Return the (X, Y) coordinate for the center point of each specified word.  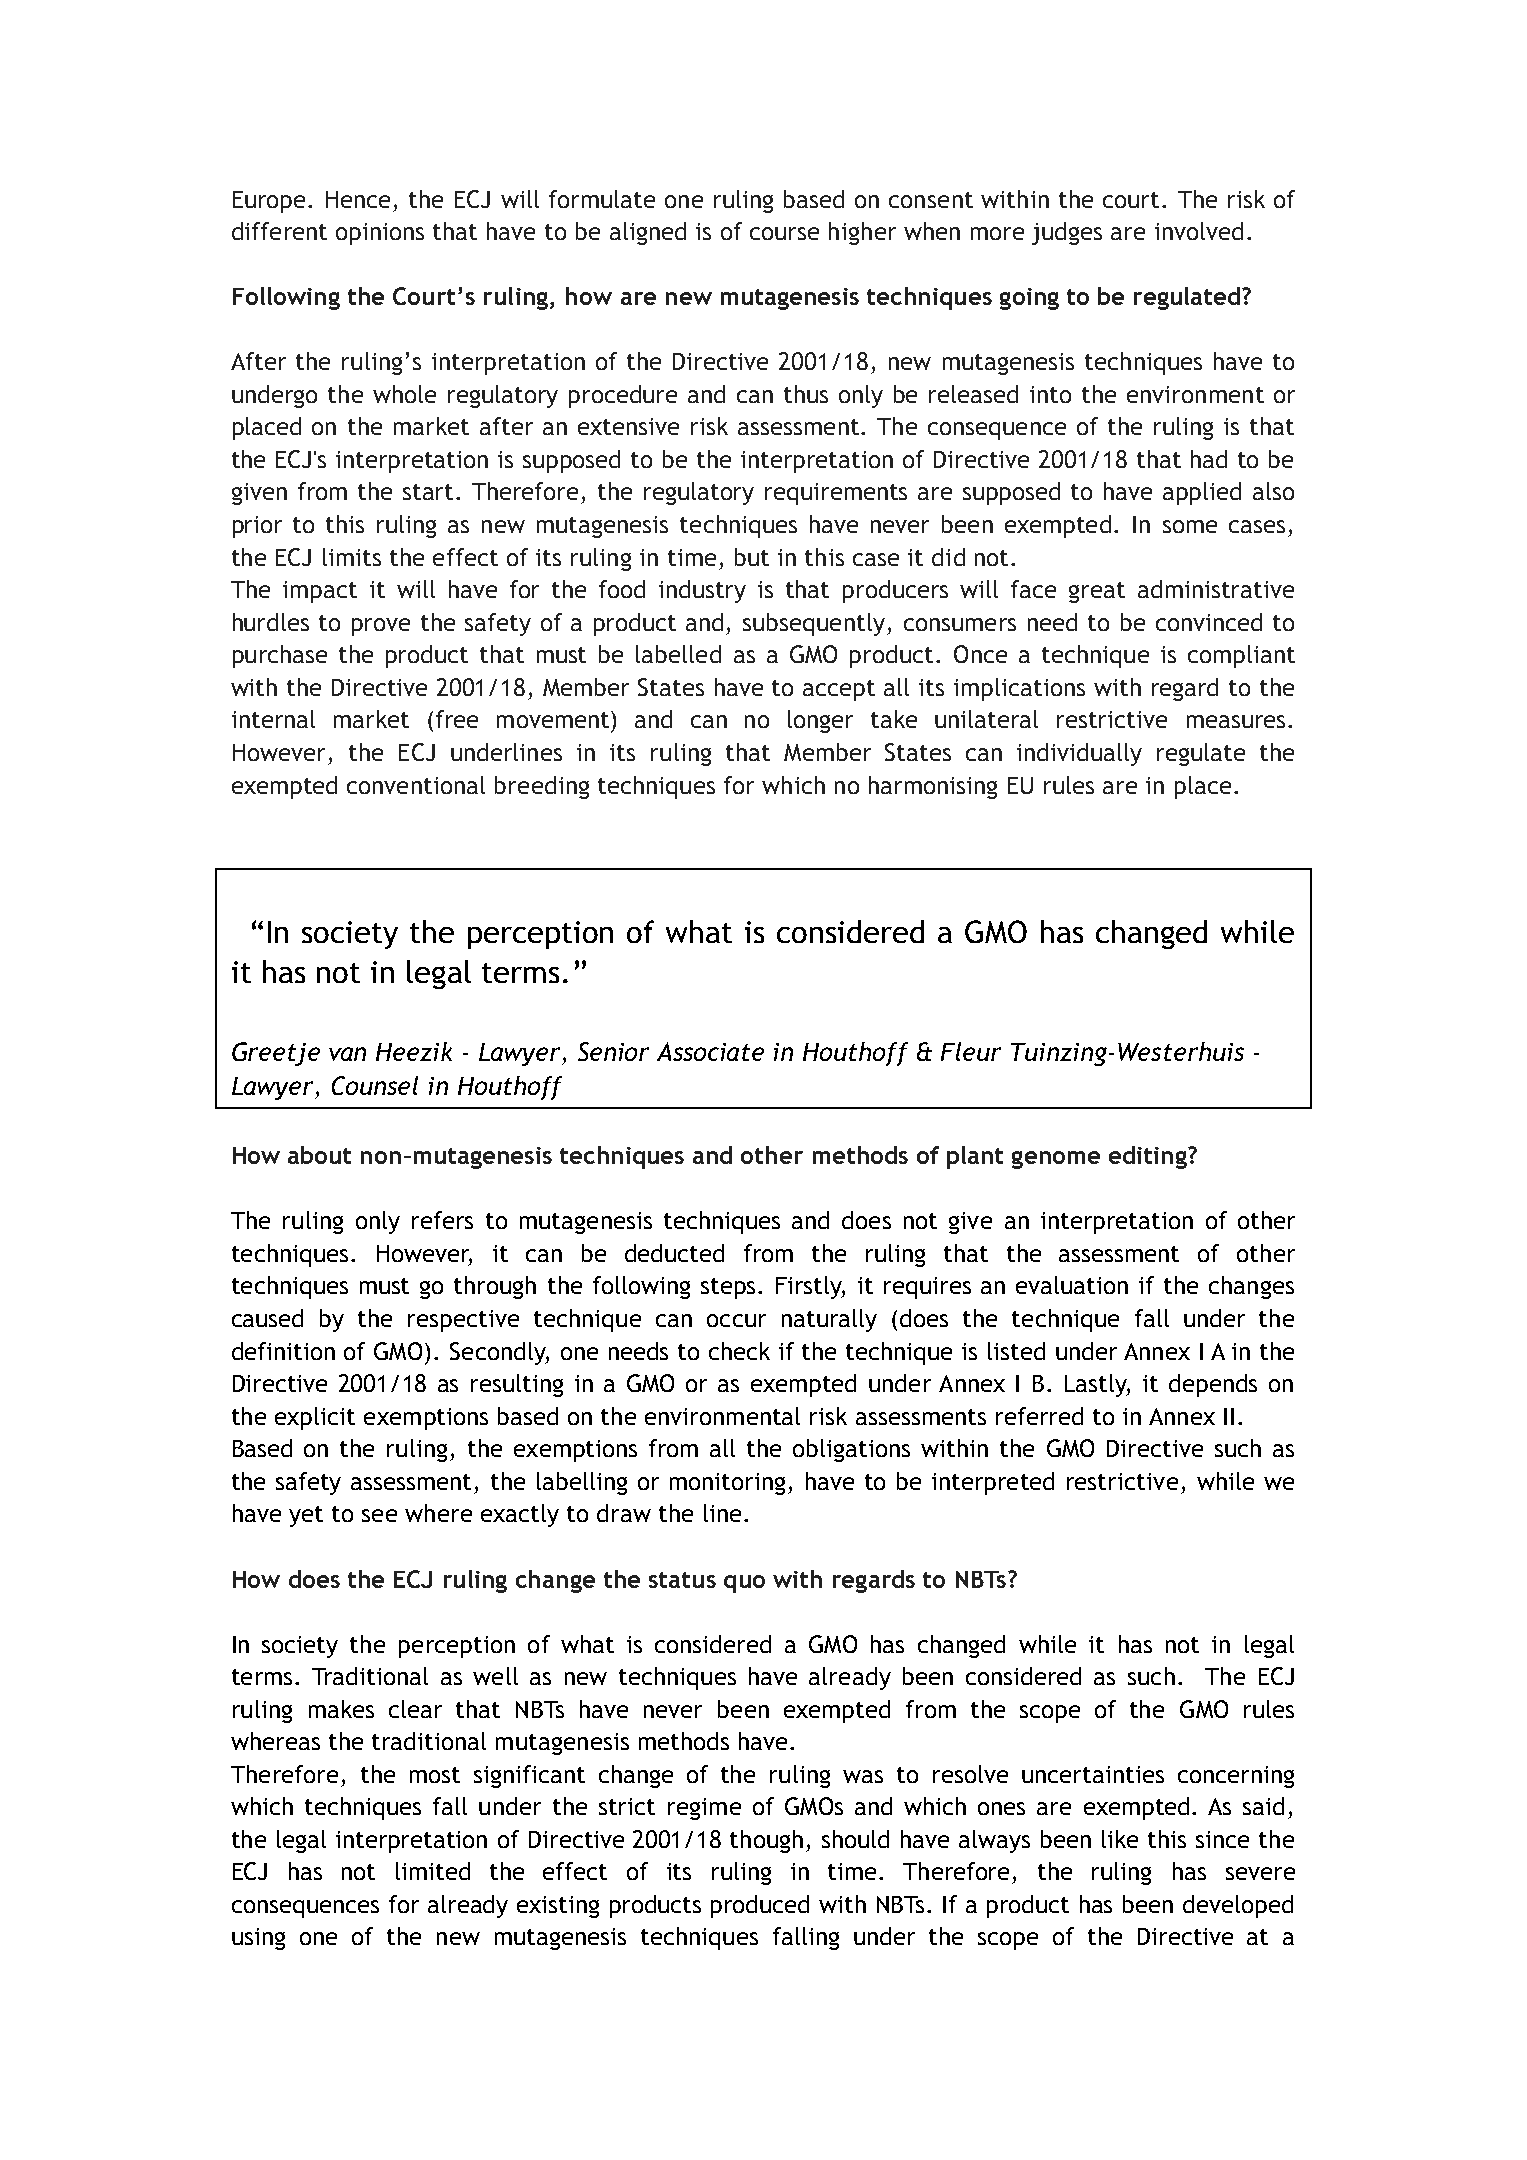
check (739, 1351)
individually (1079, 754)
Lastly (1097, 1385)
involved (1199, 231)
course (784, 233)
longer (820, 721)
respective (463, 1321)
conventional (416, 785)
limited (433, 1871)
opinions (380, 234)
